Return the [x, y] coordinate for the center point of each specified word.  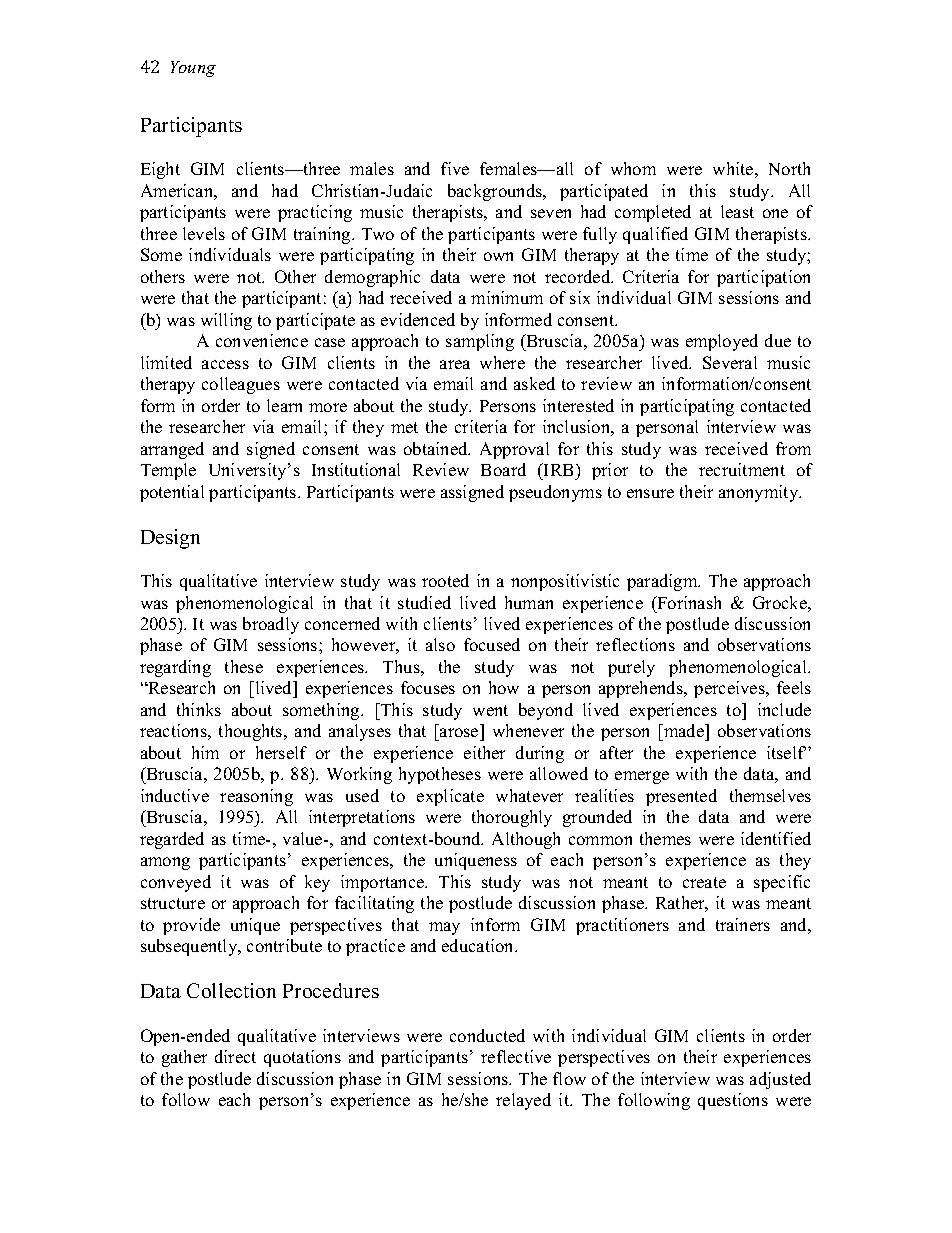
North [789, 168]
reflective [516, 1056]
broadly [271, 625]
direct [235, 1056]
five [455, 168]
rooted [445, 580]
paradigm [663, 582]
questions [733, 1101]
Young [193, 69]
